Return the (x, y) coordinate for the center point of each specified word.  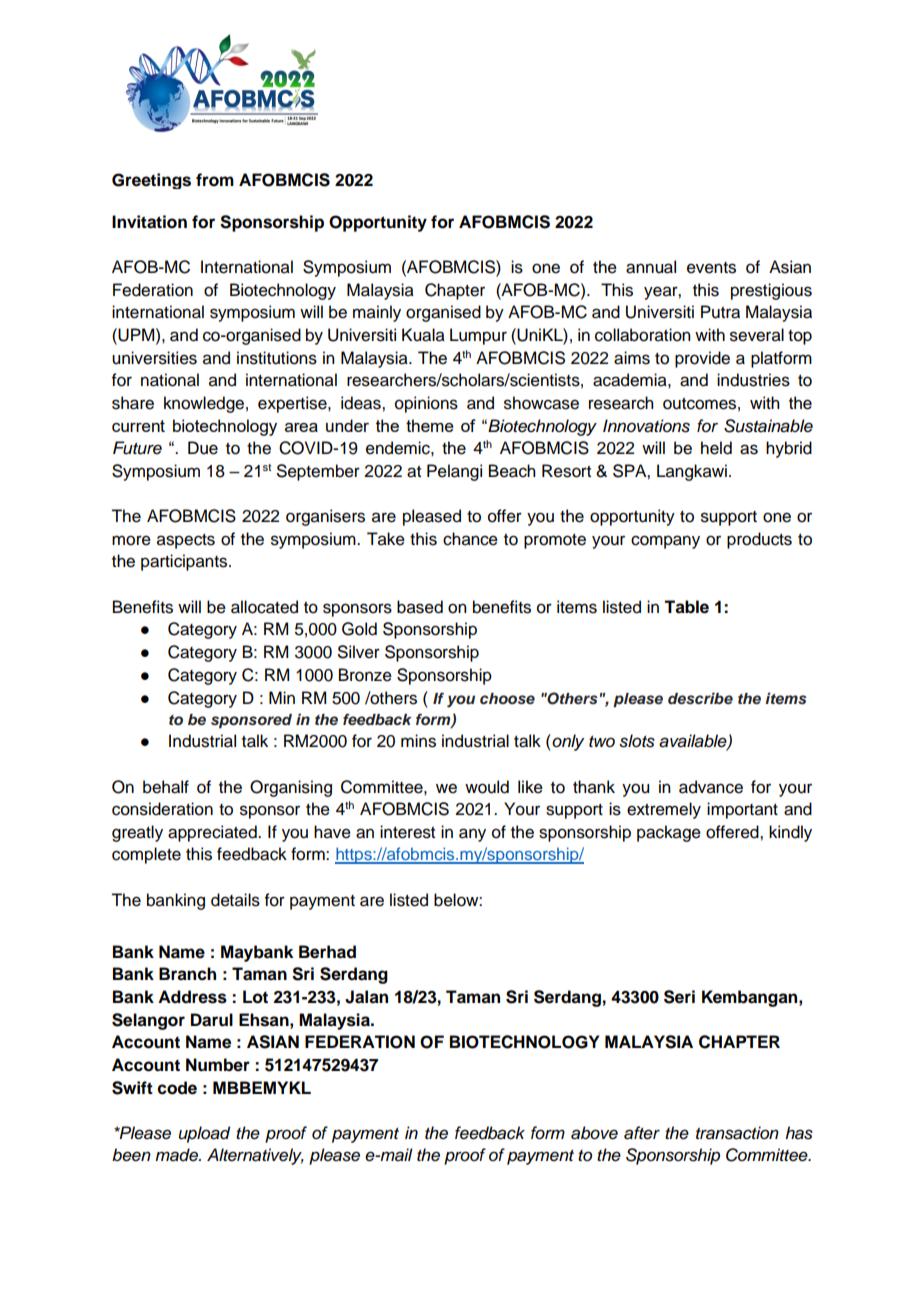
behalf (166, 787)
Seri (679, 997)
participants (185, 562)
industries (753, 380)
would (487, 787)
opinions (426, 404)
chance (470, 539)
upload (204, 1134)
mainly (377, 313)
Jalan (366, 997)
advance (711, 787)
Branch (187, 974)
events (711, 268)
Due (203, 448)
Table (686, 607)
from (215, 180)
